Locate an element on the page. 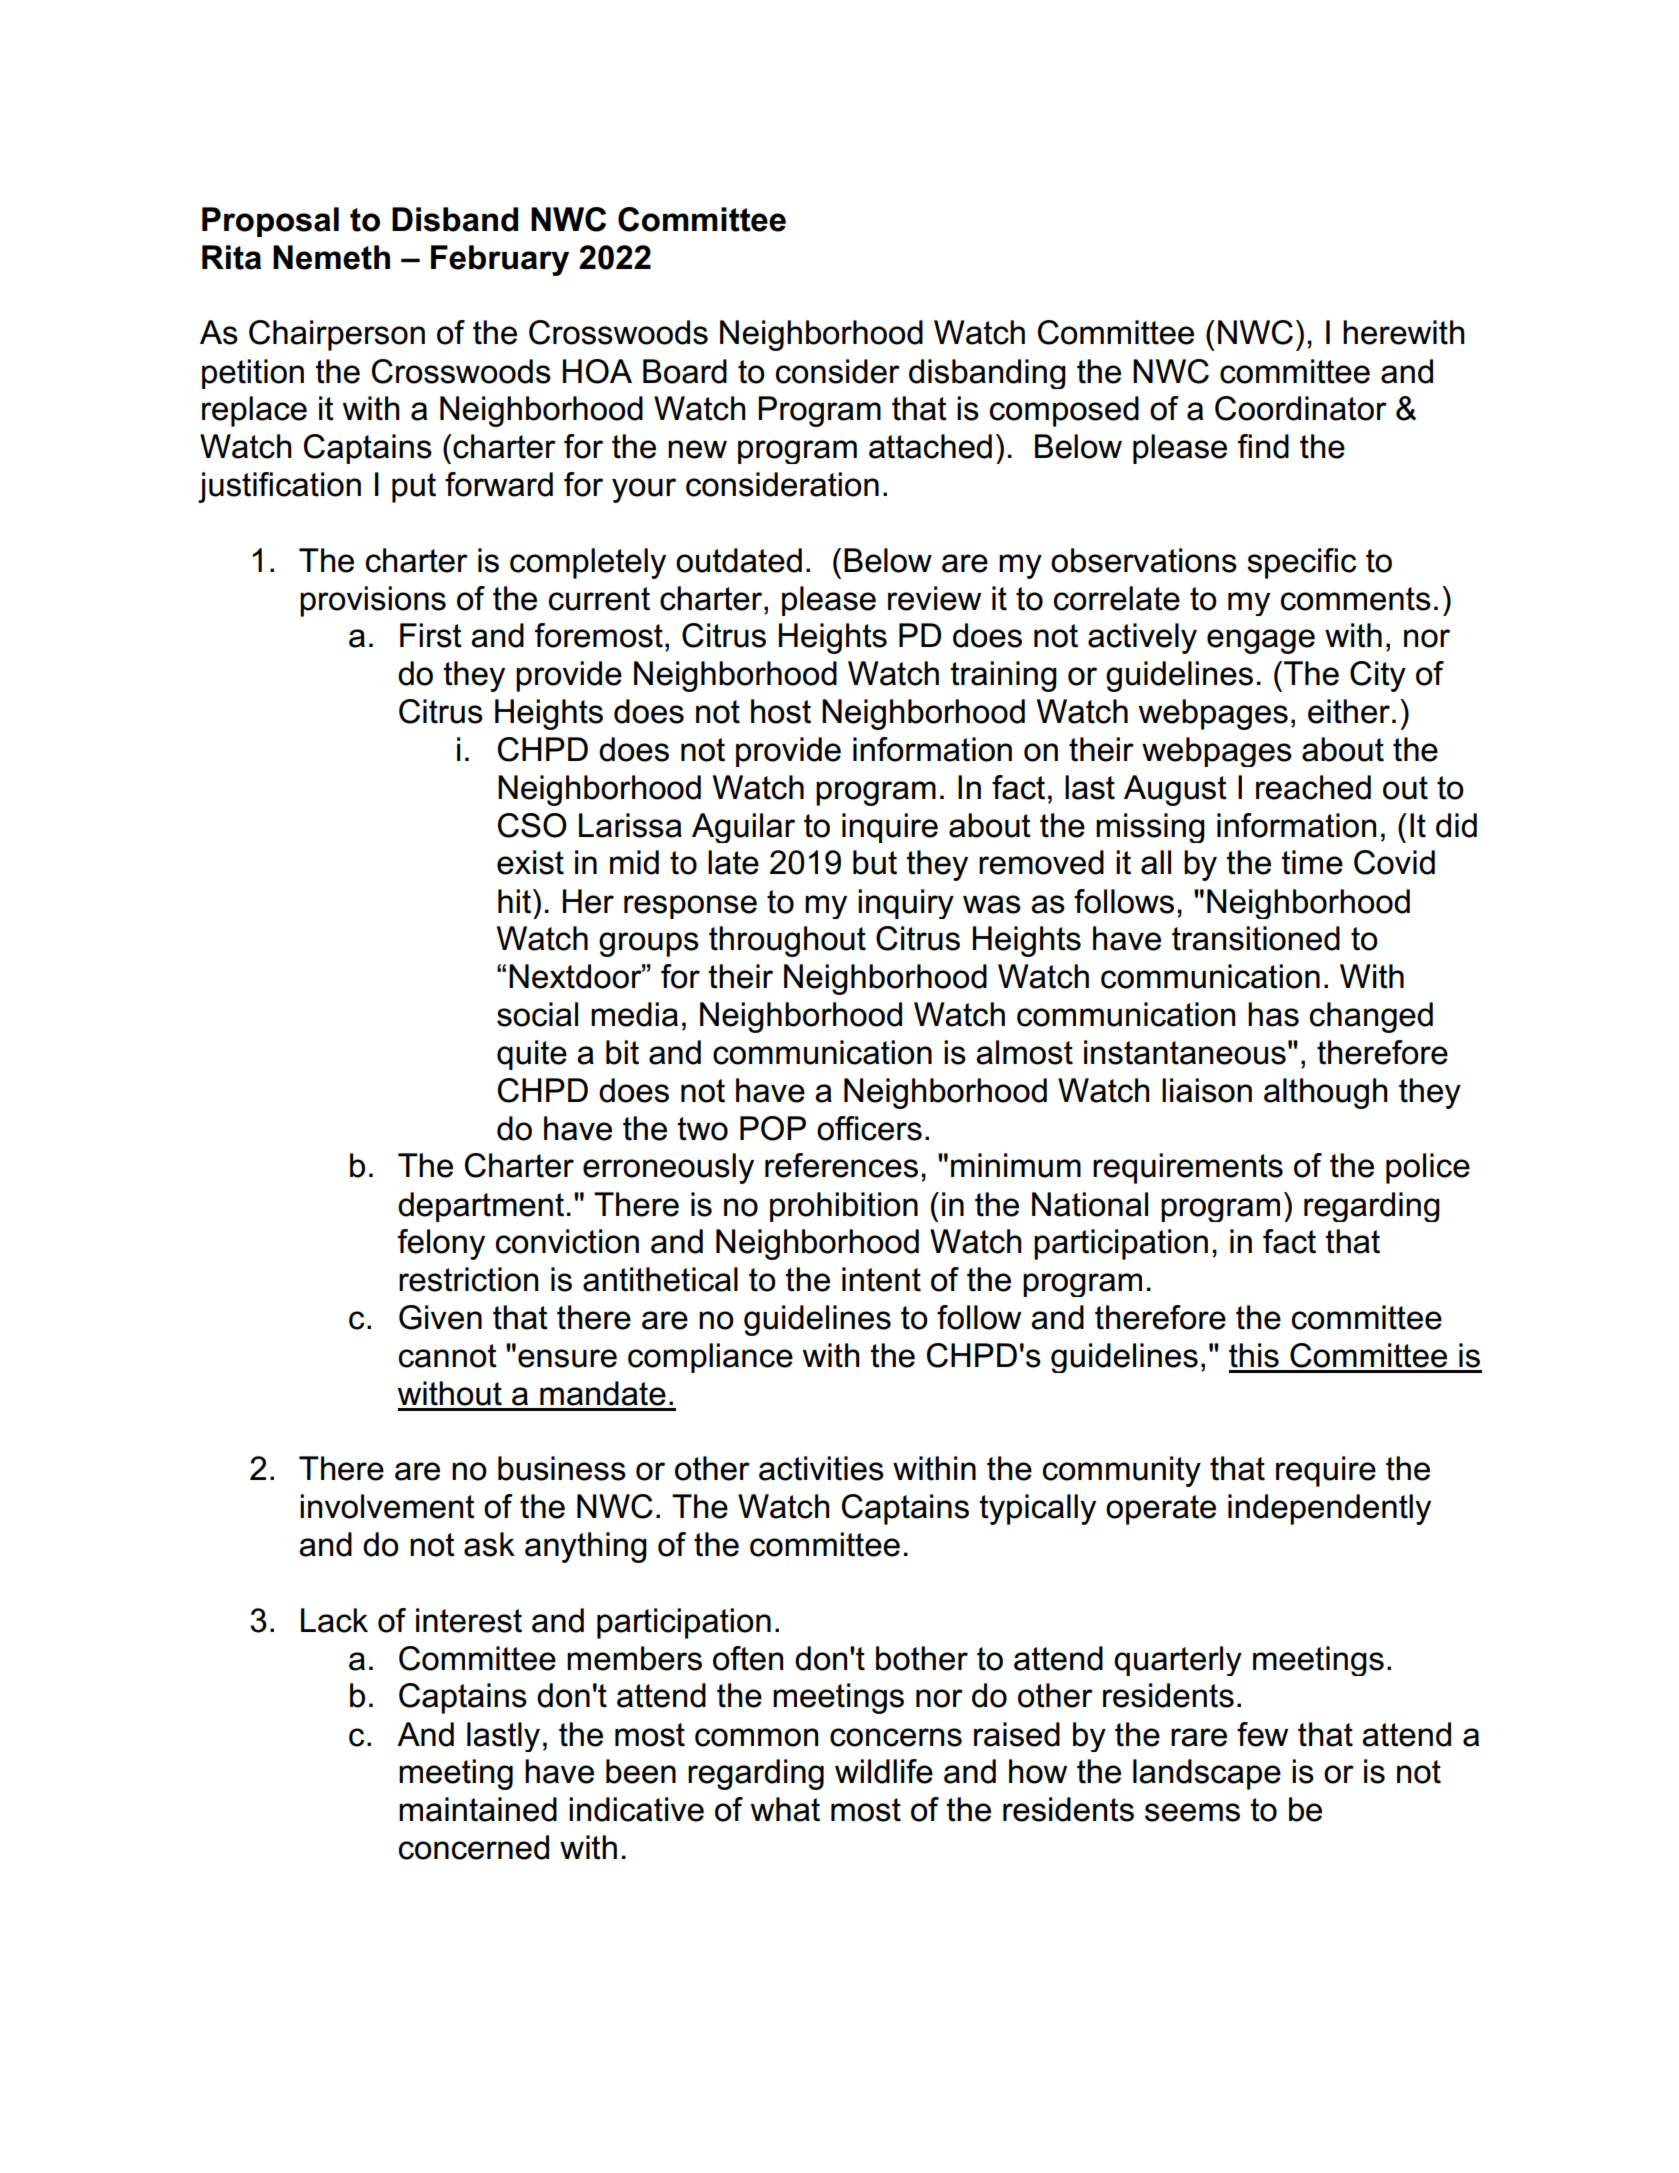 The image size is (1679, 2173). police is located at coordinates (1428, 1168).
